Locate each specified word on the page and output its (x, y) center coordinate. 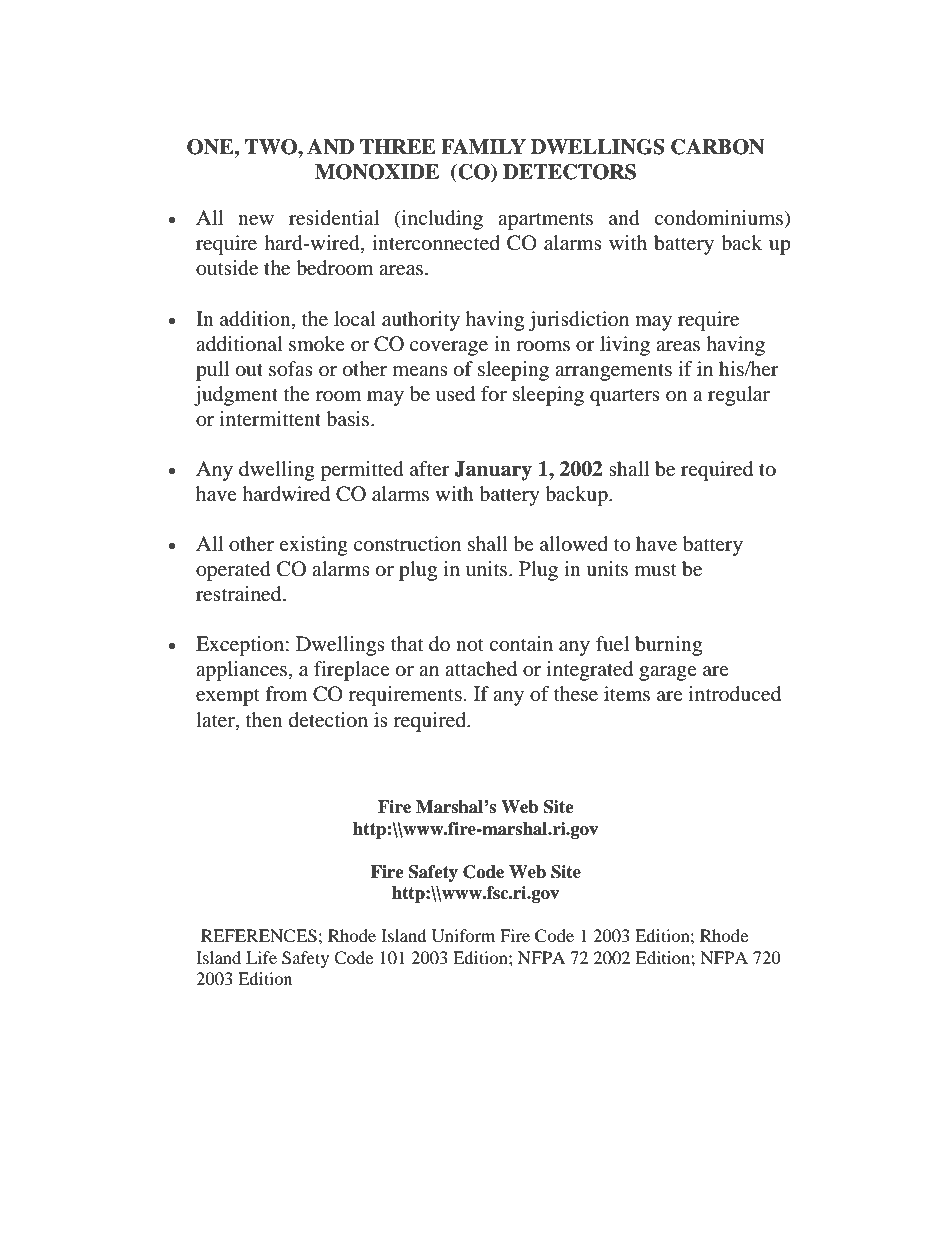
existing (313, 546)
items (627, 693)
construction (407, 544)
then (264, 719)
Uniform (463, 936)
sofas (291, 369)
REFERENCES (259, 936)
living (625, 346)
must (656, 570)
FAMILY (483, 146)
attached (481, 669)
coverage (449, 348)
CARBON (718, 147)
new (256, 220)
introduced (735, 694)
